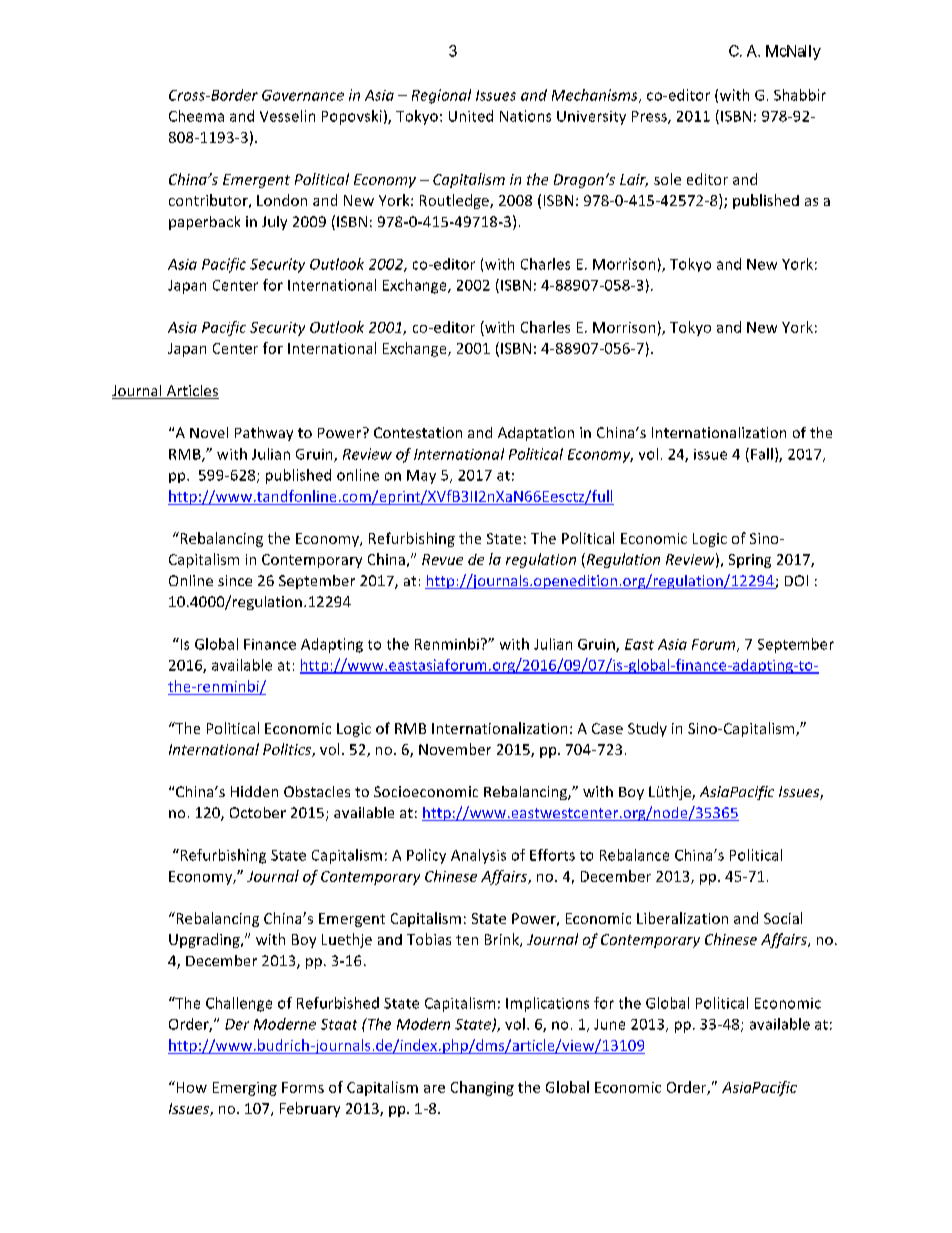 The width and height of the screenshot is (952, 1233). Describe the element at coordinates (264, 434) in the screenshot. I see `Pathway` at that location.
